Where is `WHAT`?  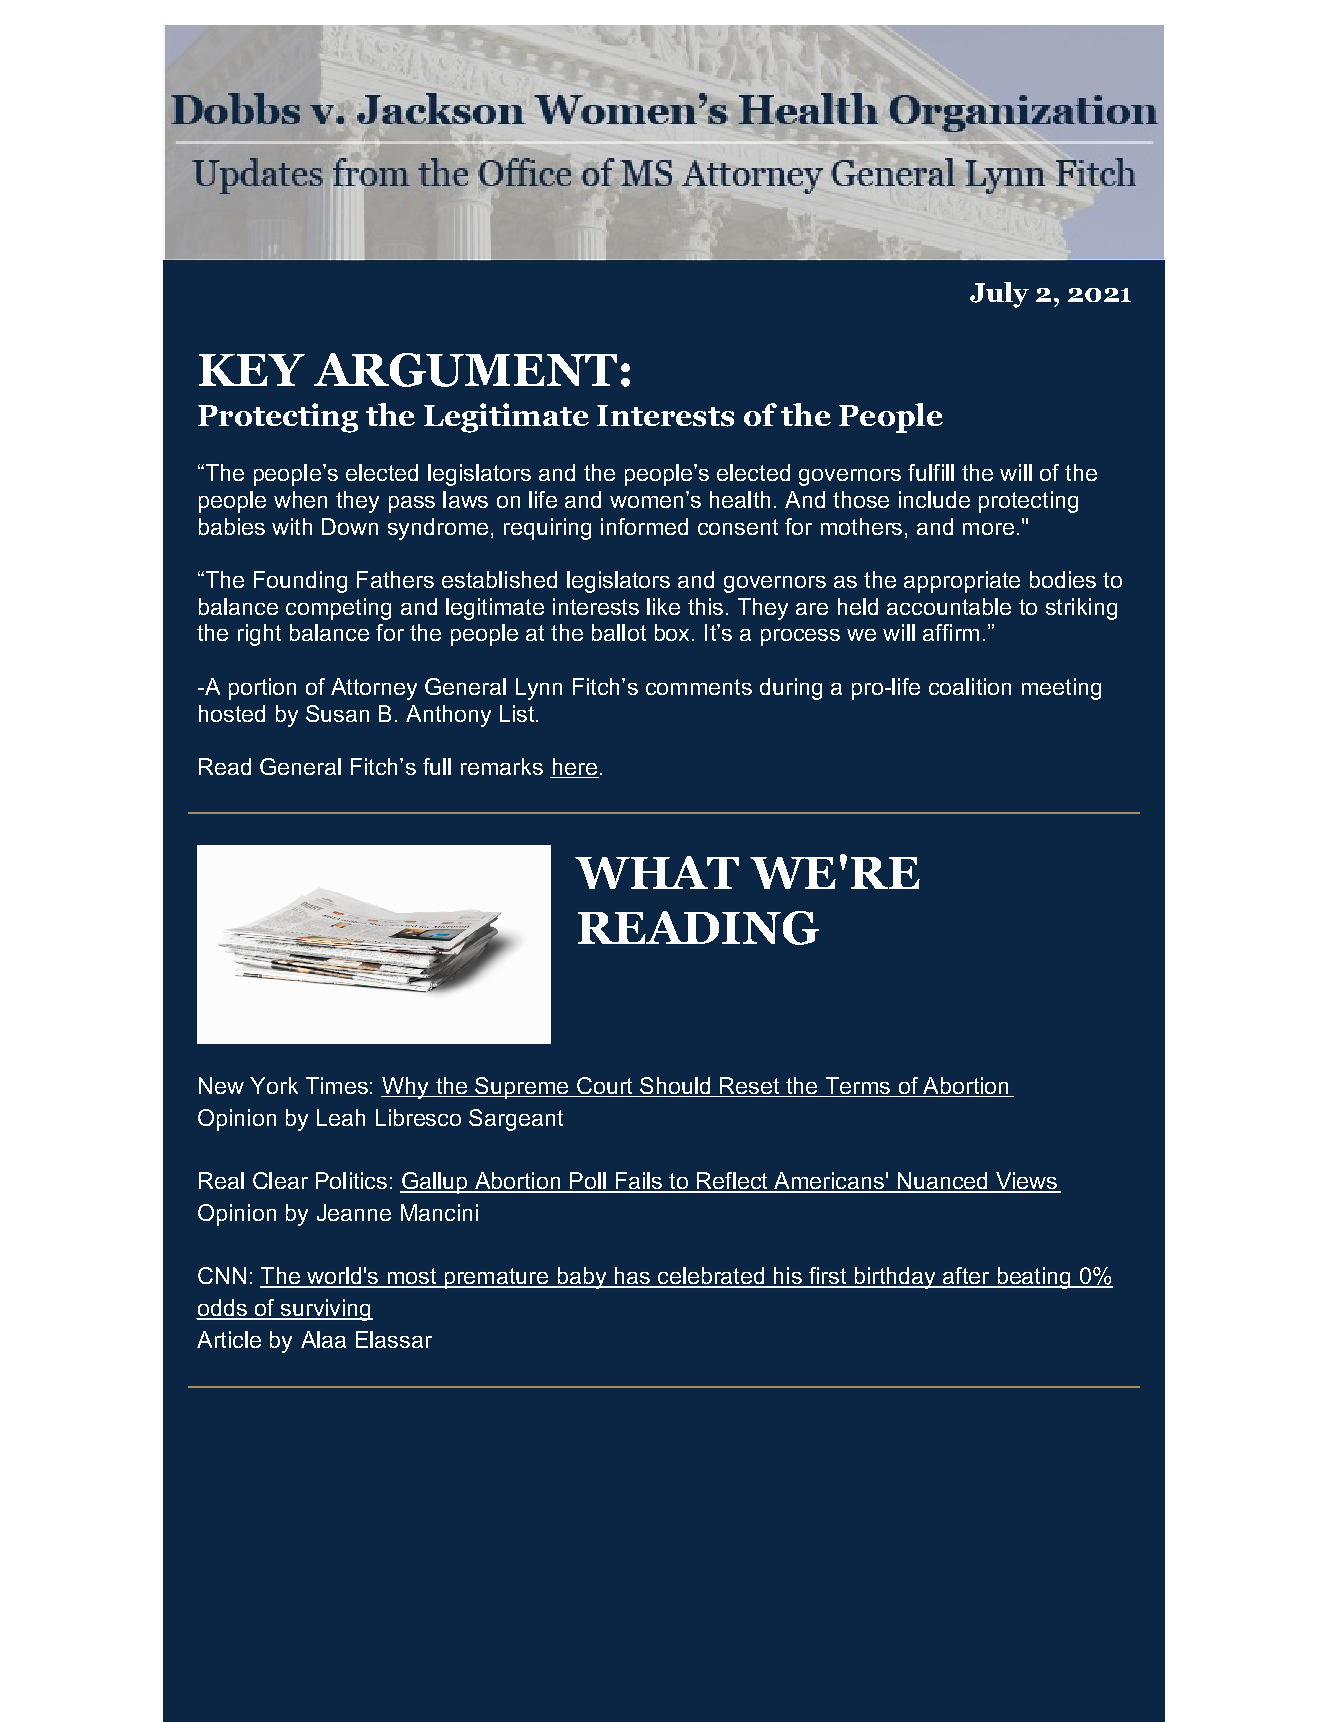 WHAT is located at coordinates (657, 872).
